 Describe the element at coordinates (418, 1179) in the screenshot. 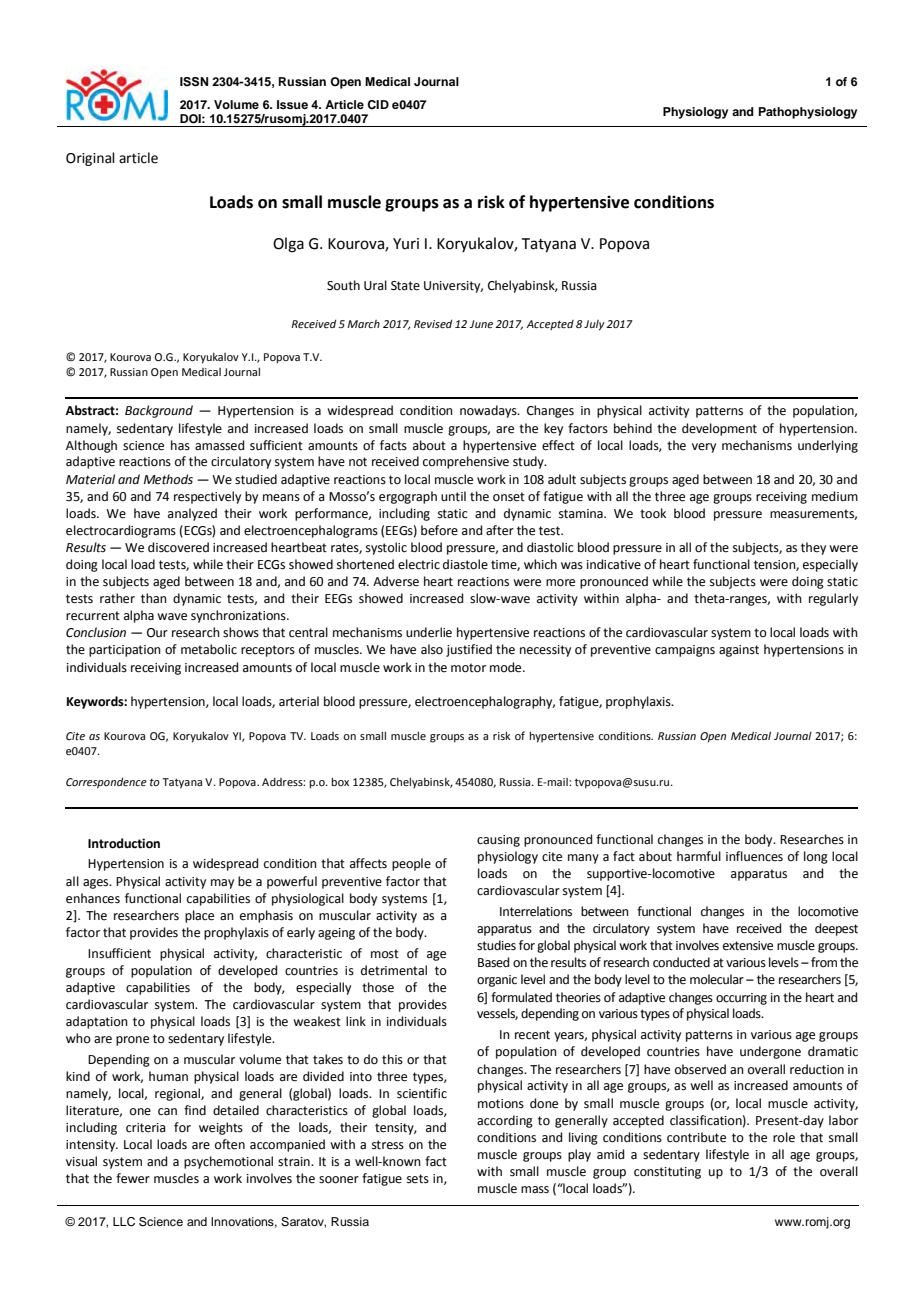

I see `sets` at that location.
